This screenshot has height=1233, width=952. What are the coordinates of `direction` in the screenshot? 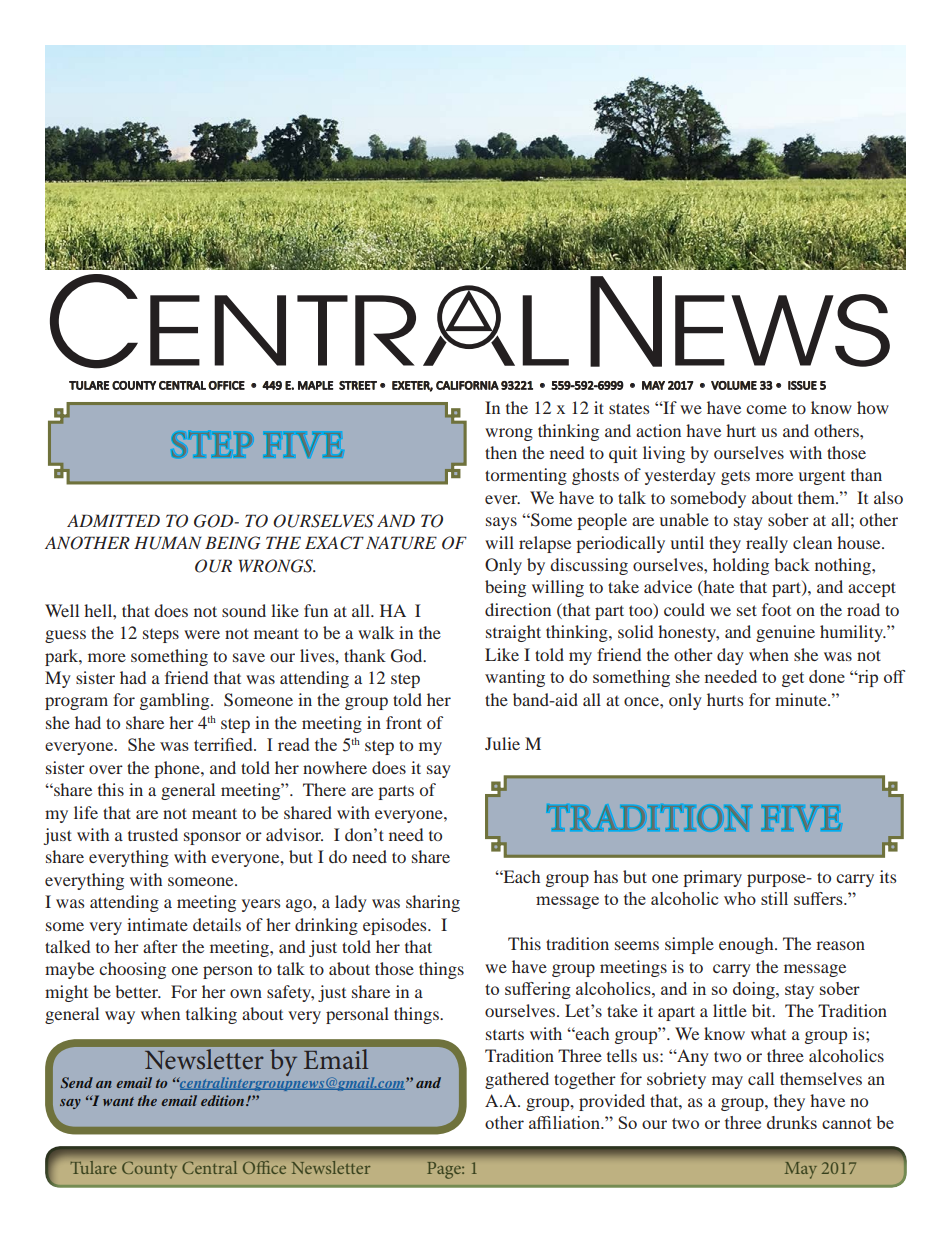 It's located at (518, 609).
